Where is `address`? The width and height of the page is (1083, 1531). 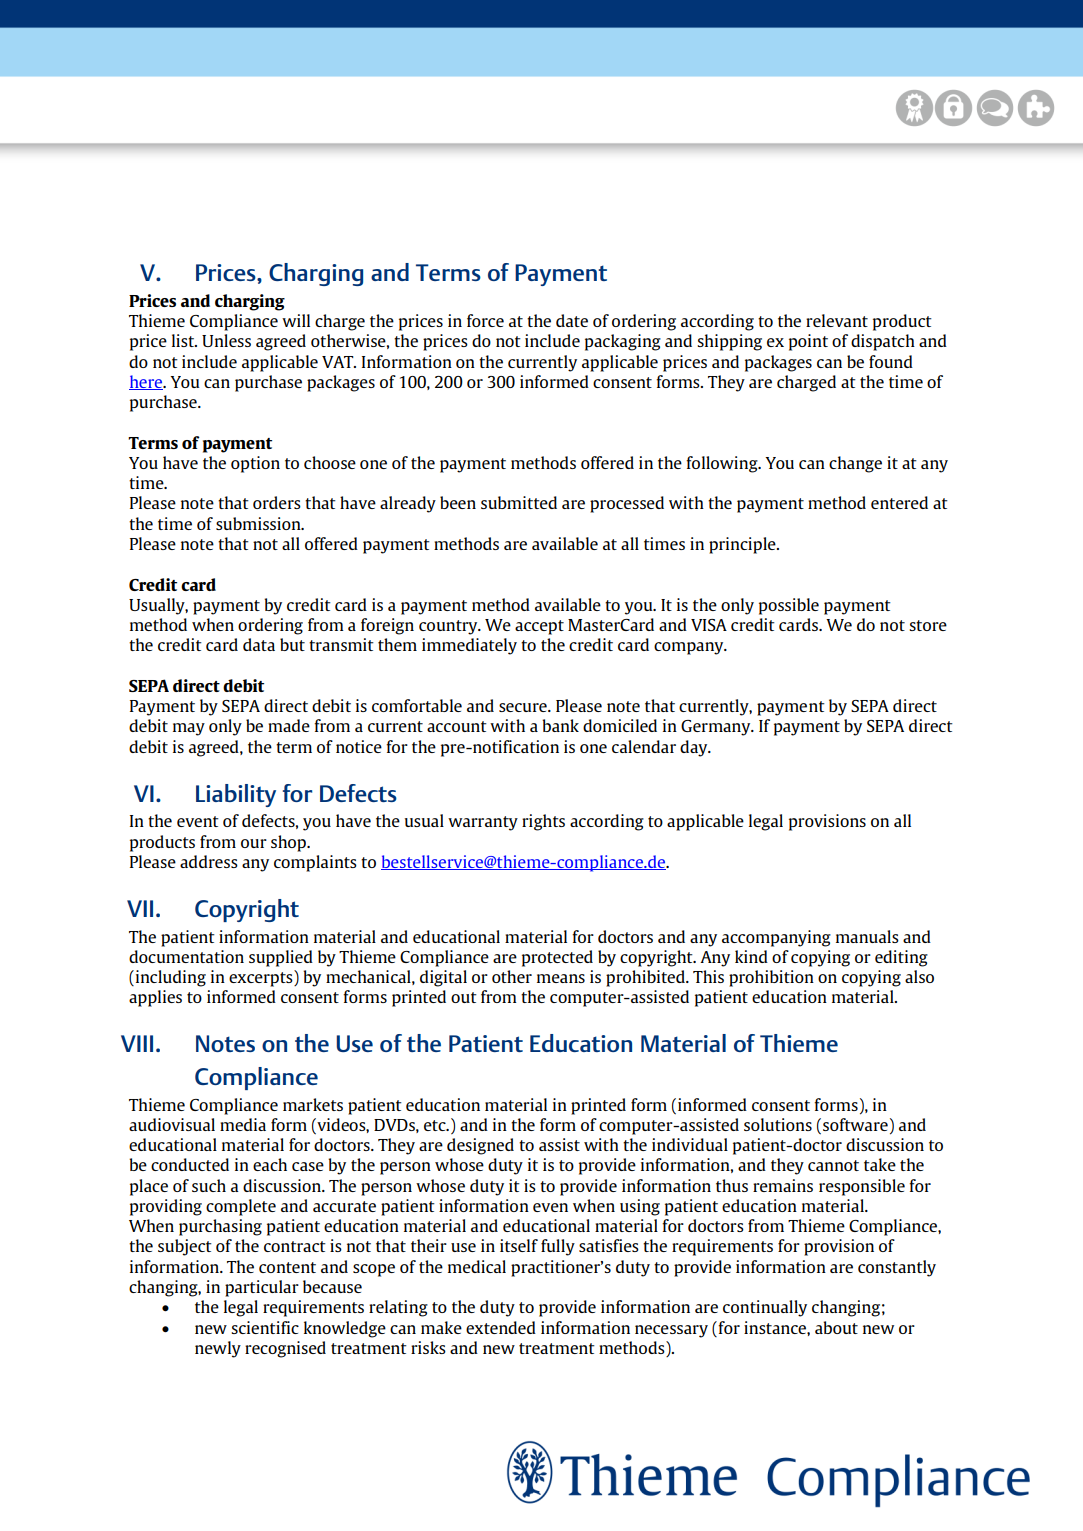
address is located at coordinates (209, 861).
